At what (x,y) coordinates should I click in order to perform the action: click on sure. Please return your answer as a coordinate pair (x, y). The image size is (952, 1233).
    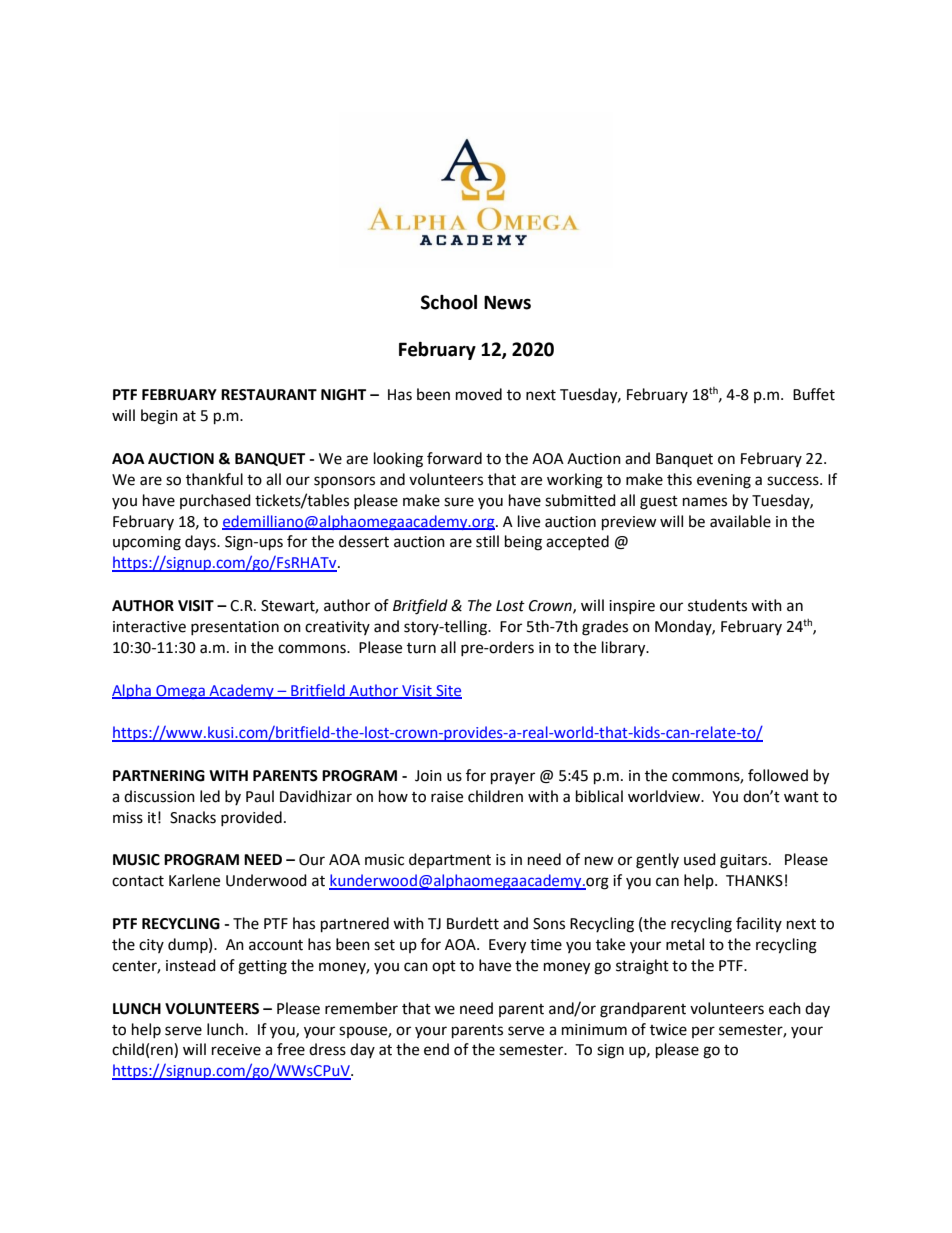
    Looking at the image, I should click on (459, 502).
